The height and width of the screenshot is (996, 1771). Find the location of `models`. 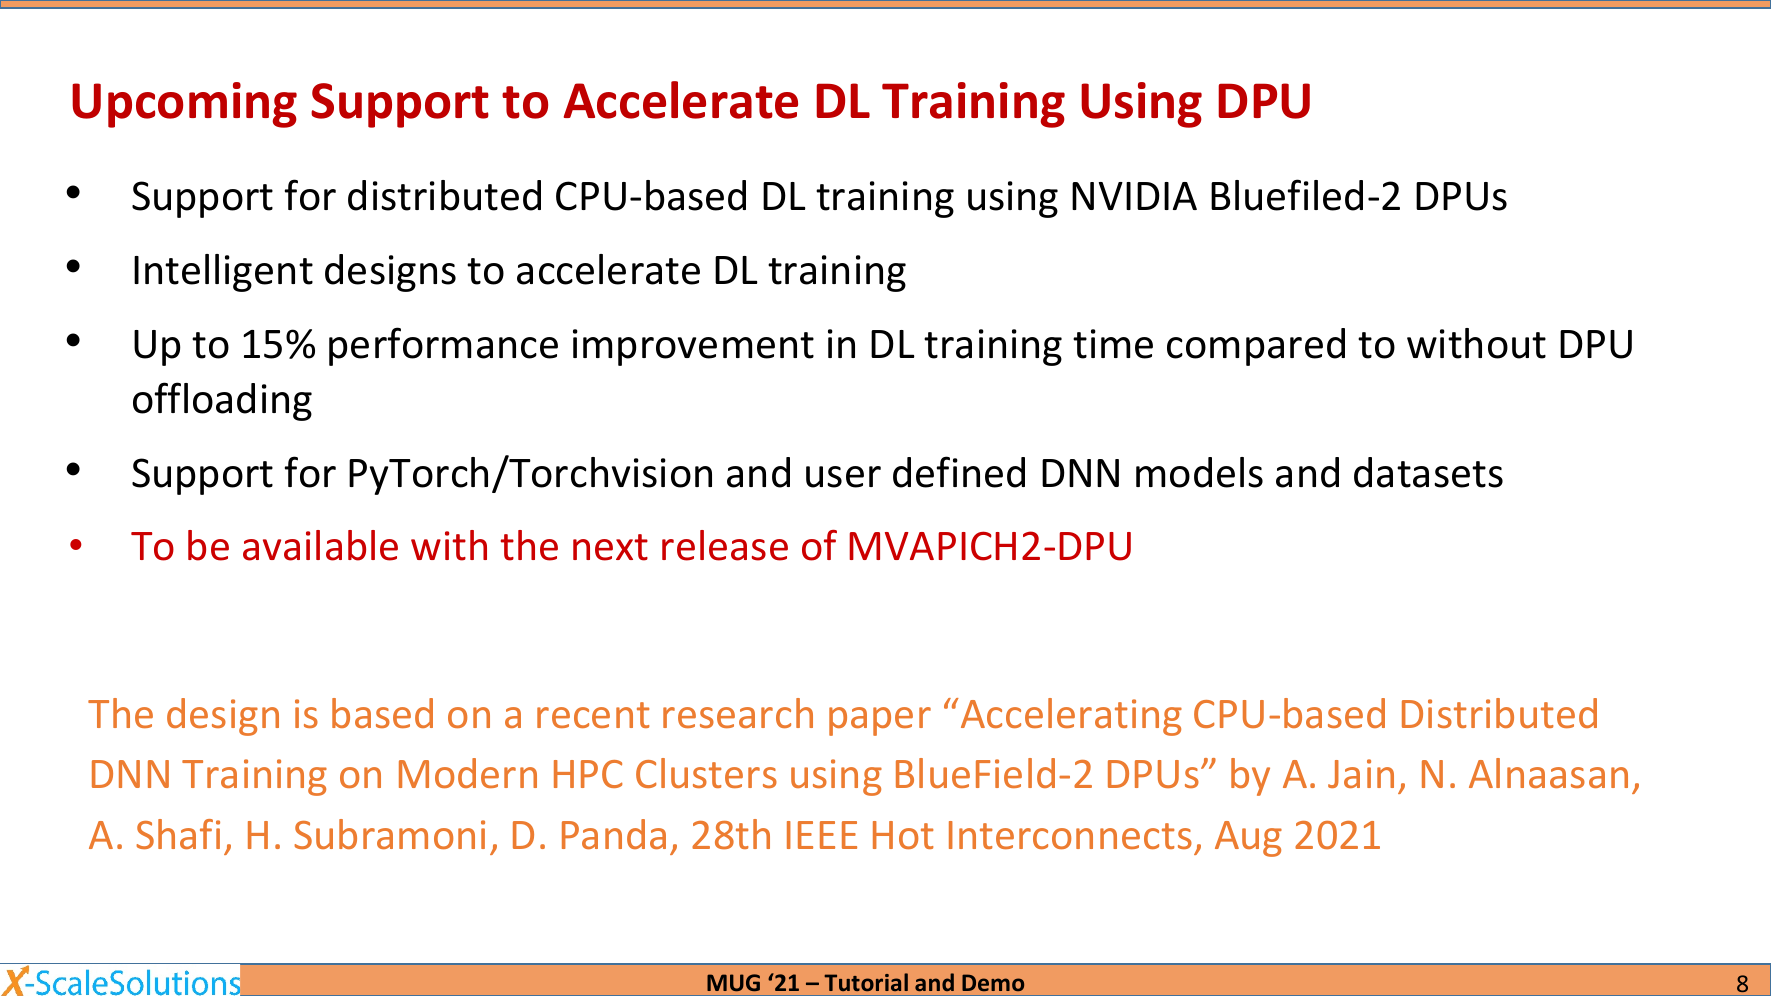

models is located at coordinates (1199, 472).
